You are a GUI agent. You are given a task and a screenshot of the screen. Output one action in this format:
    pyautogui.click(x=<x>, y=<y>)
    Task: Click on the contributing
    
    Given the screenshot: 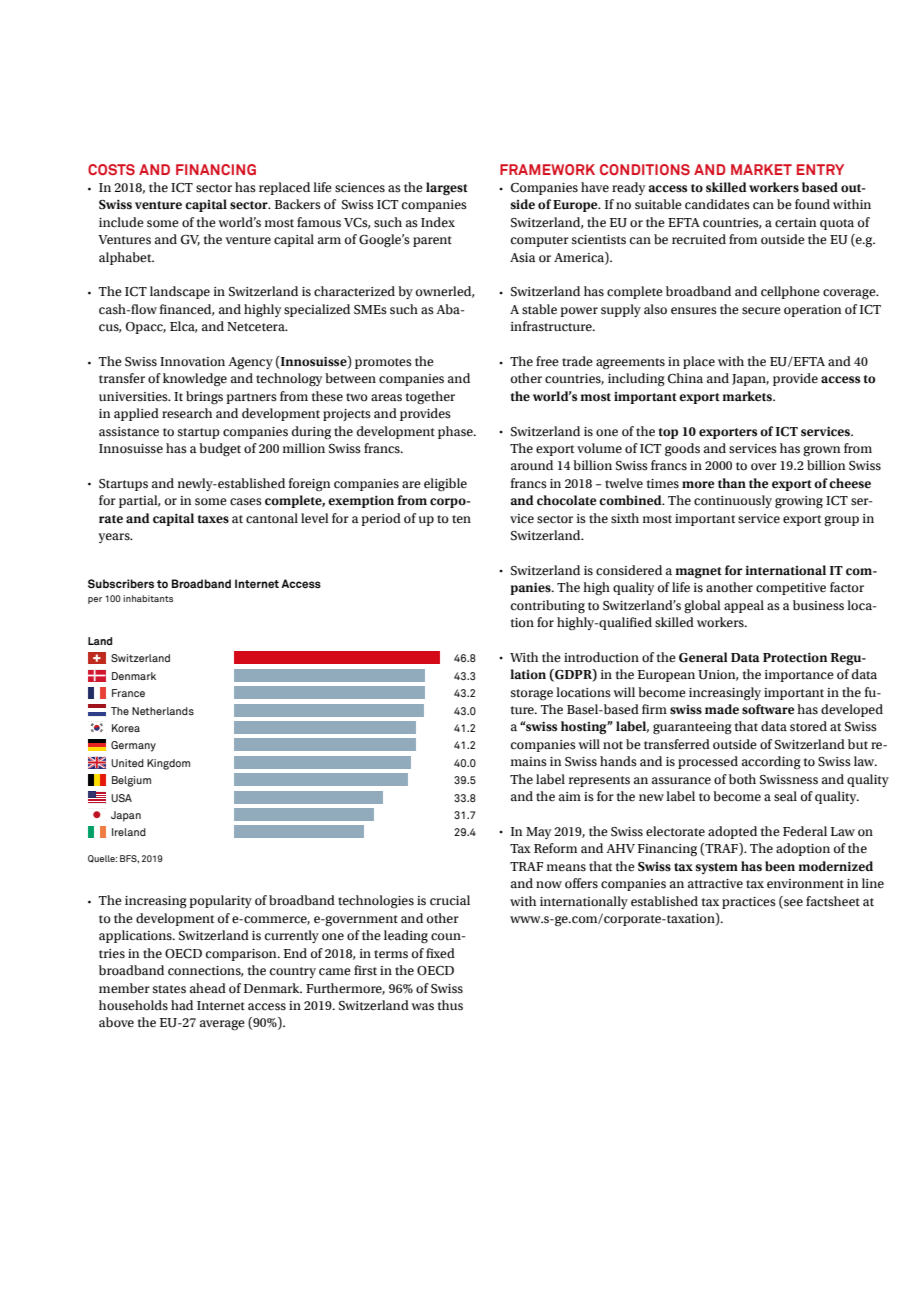 What is the action you would take?
    pyautogui.click(x=548, y=607)
